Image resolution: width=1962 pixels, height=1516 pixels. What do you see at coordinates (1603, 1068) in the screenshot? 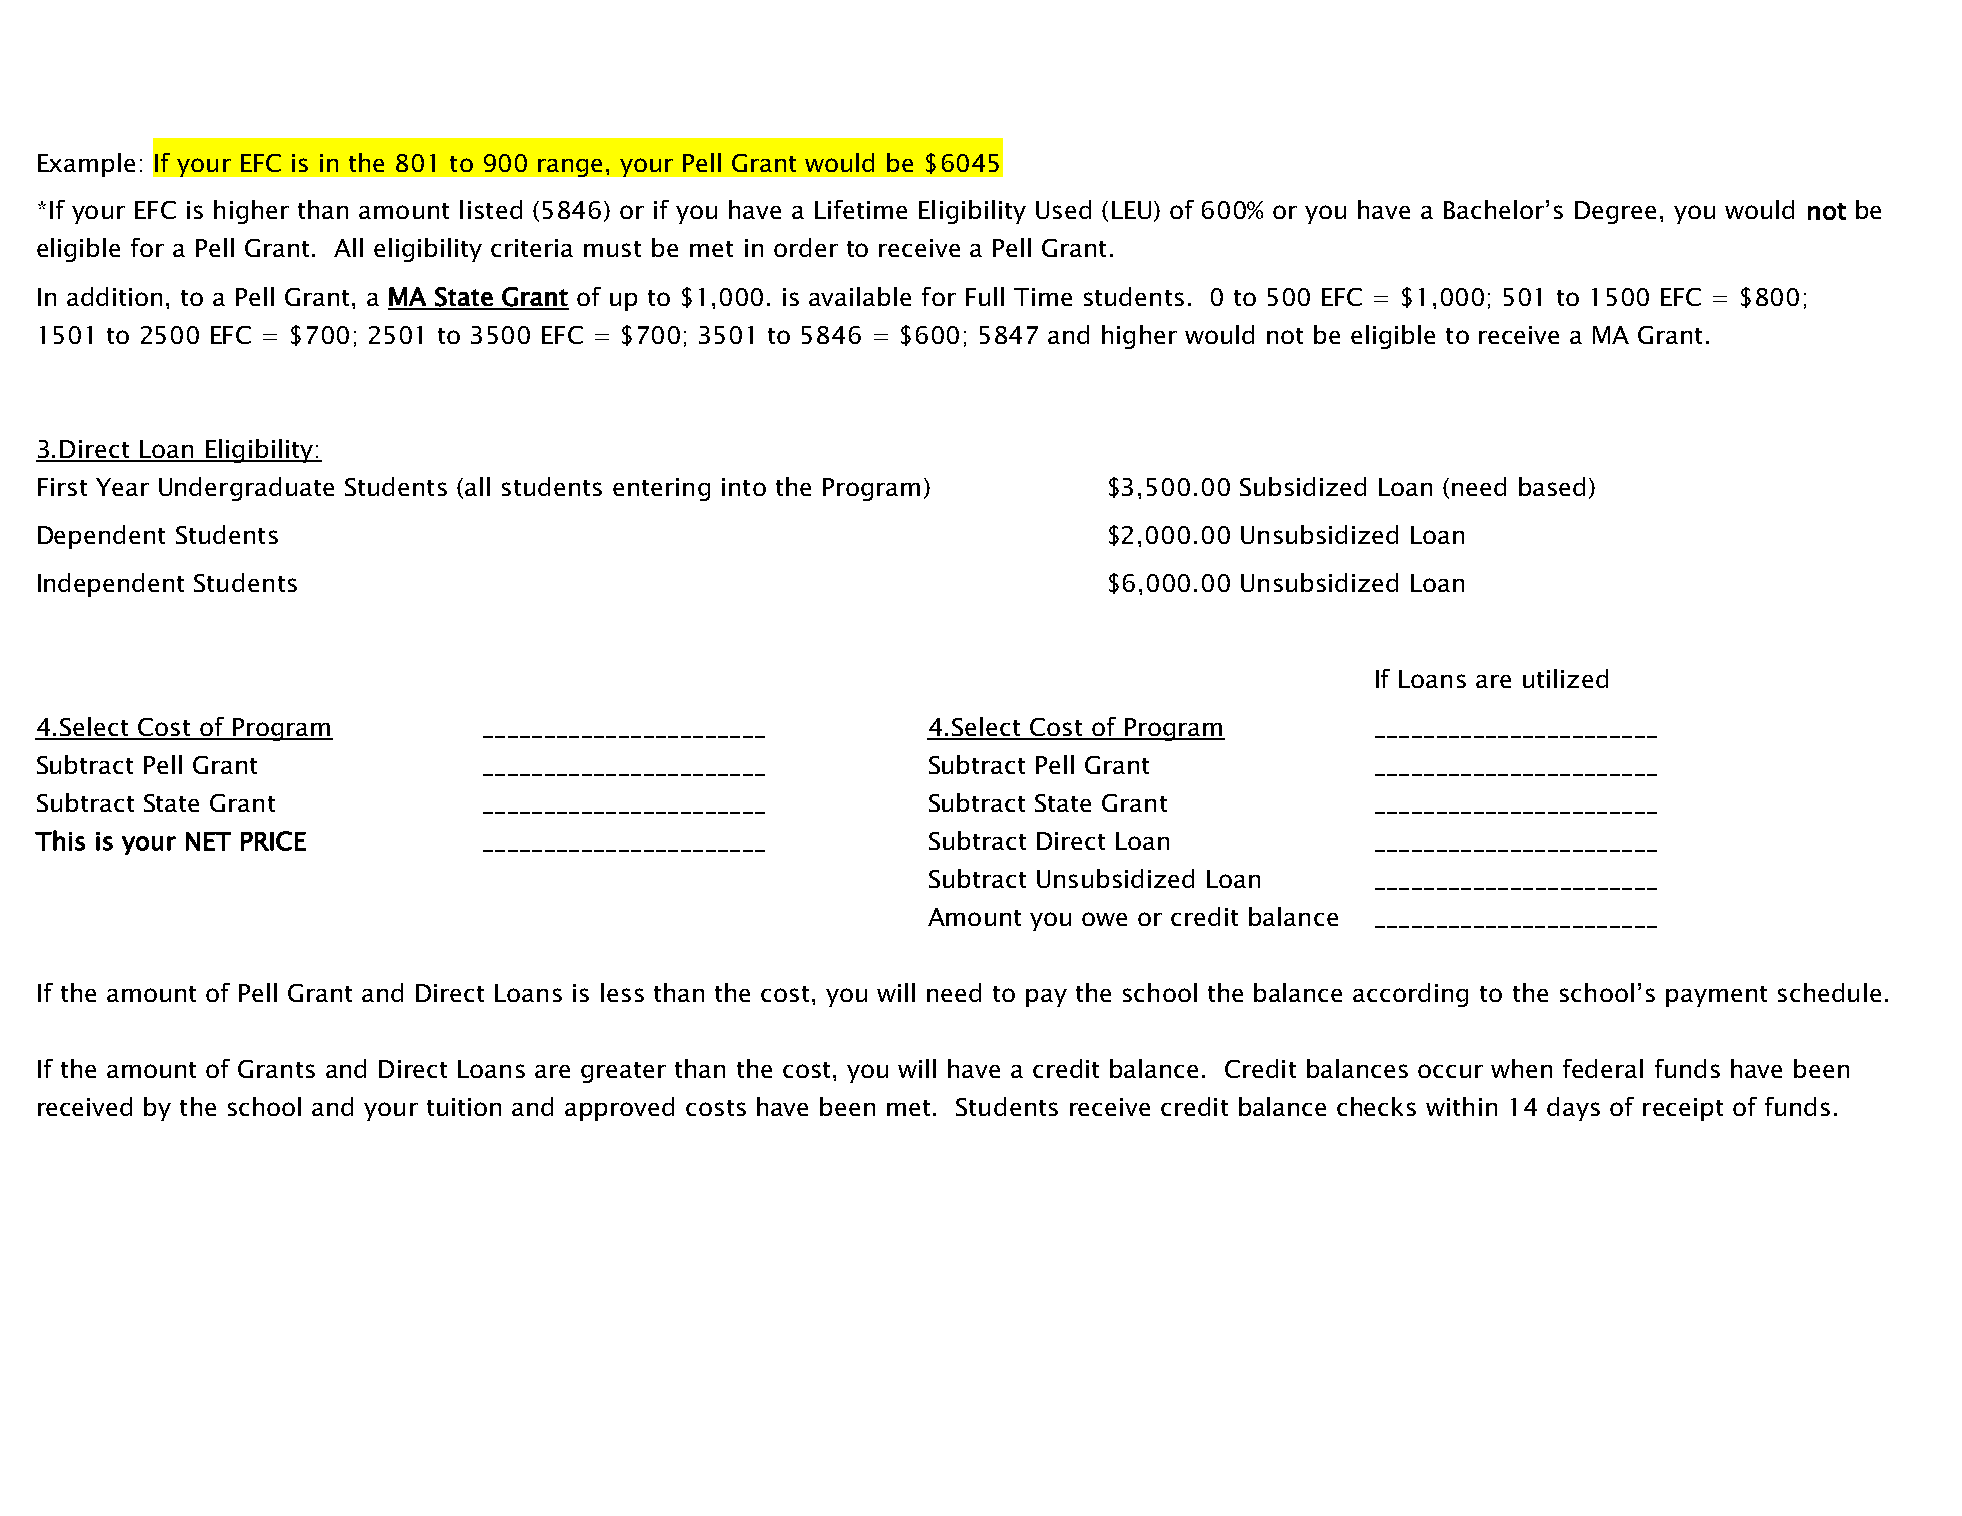
I see `federal` at bounding box center [1603, 1068].
